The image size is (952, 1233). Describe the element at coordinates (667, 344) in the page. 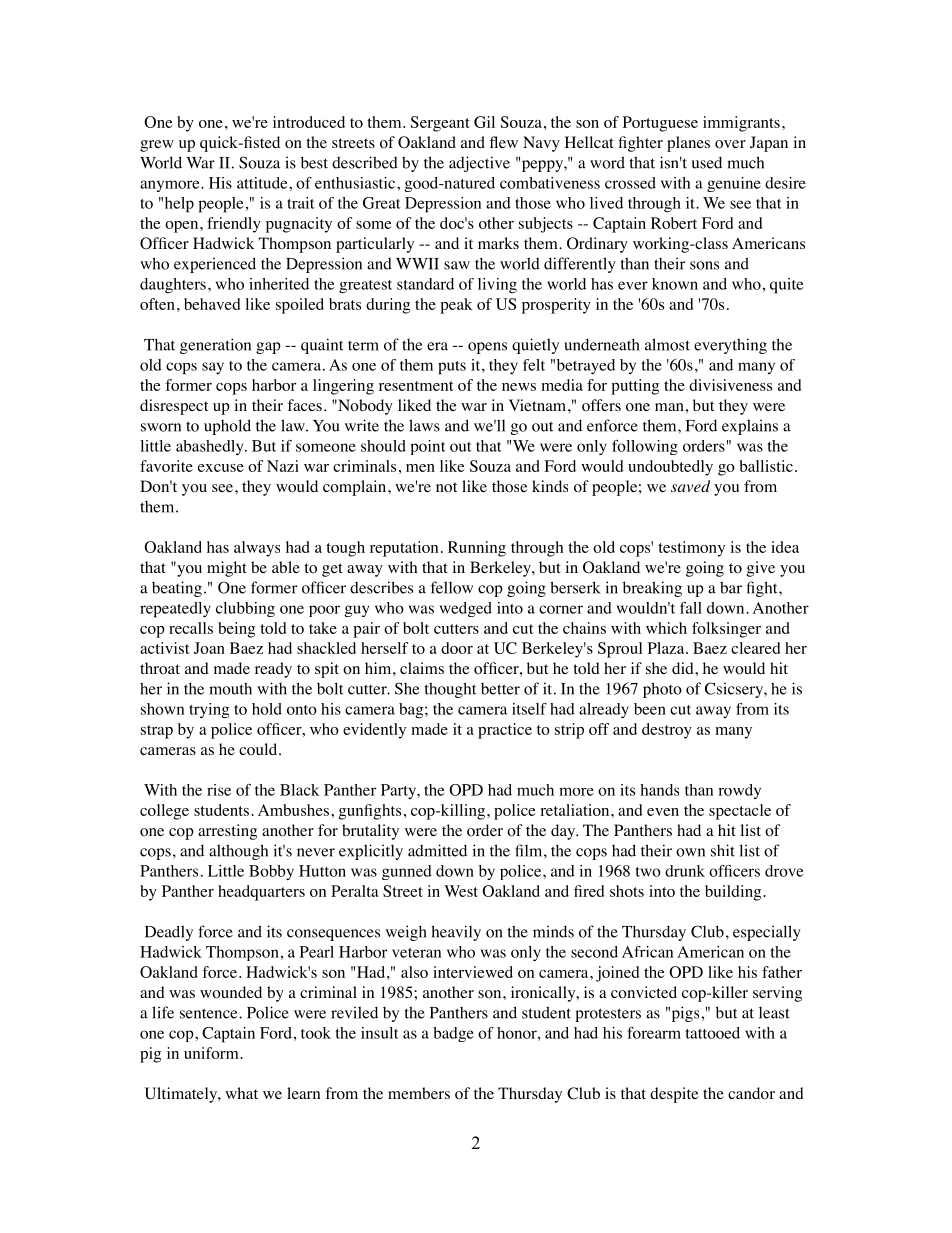

I see `almost` at that location.
